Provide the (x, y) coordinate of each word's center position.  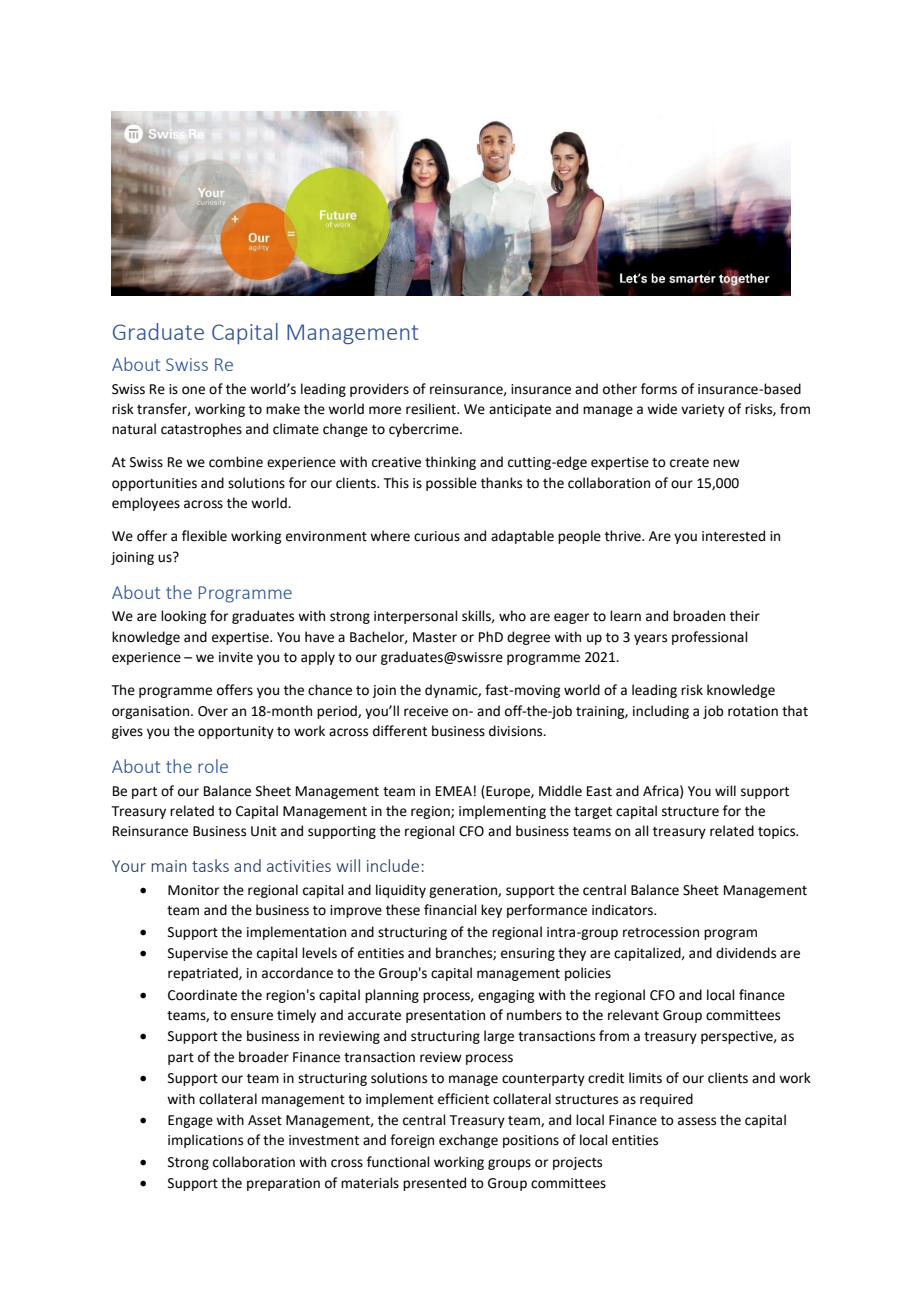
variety (703, 410)
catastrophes (201, 430)
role (213, 766)
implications (205, 1141)
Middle (560, 791)
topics (778, 832)
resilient (432, 409)
